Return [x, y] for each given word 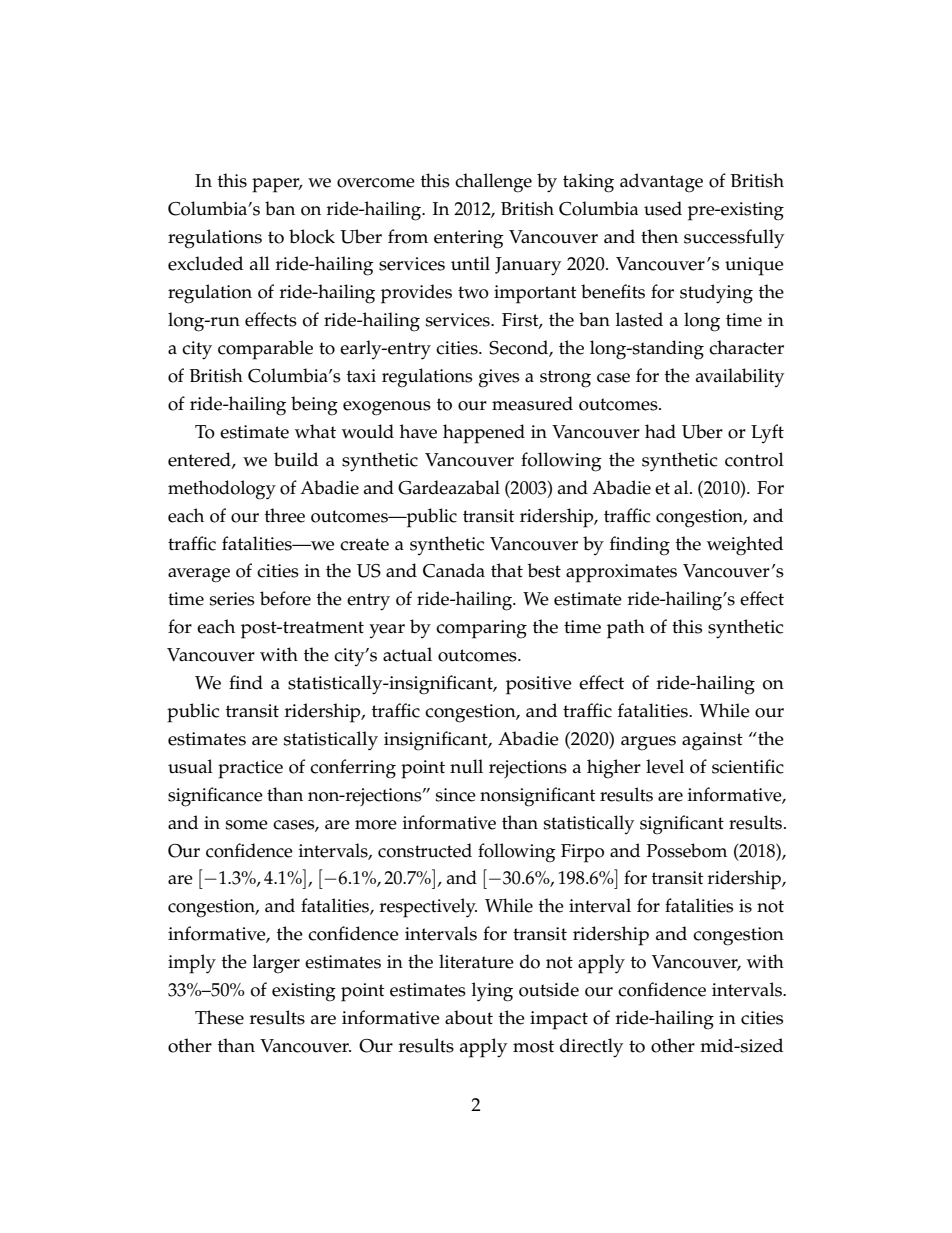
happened [484, 434]
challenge [493, 183]
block [312, 236]
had [660, 431]
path [626, 629]
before [285, 598]
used [663, 208]
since [456, 795]
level [665, 766]
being [314, 406]
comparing [481, 629]
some [247, 825]
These [219, 1017]
